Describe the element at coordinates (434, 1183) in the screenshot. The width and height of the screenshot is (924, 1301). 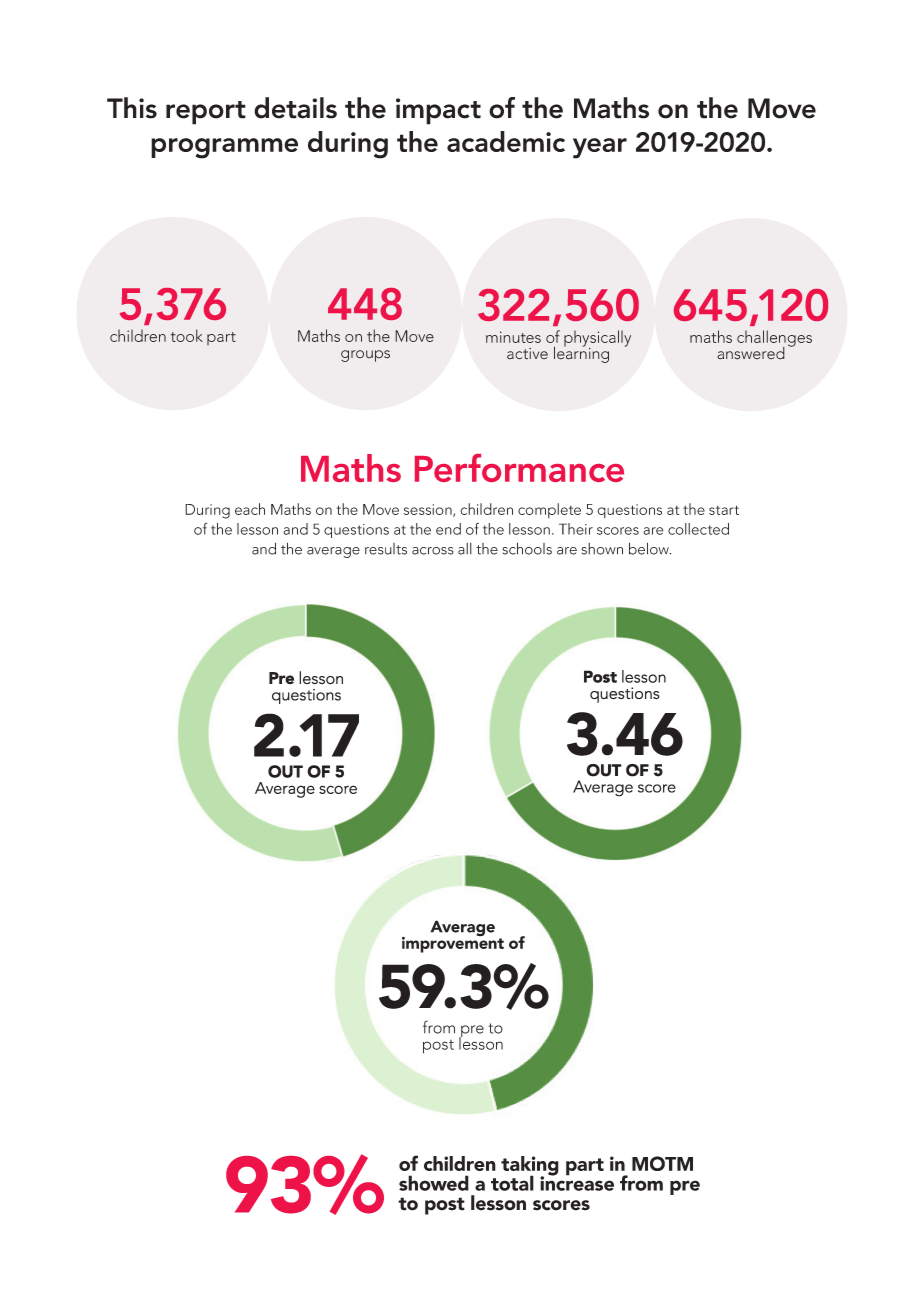
I see `showed` at that location.
